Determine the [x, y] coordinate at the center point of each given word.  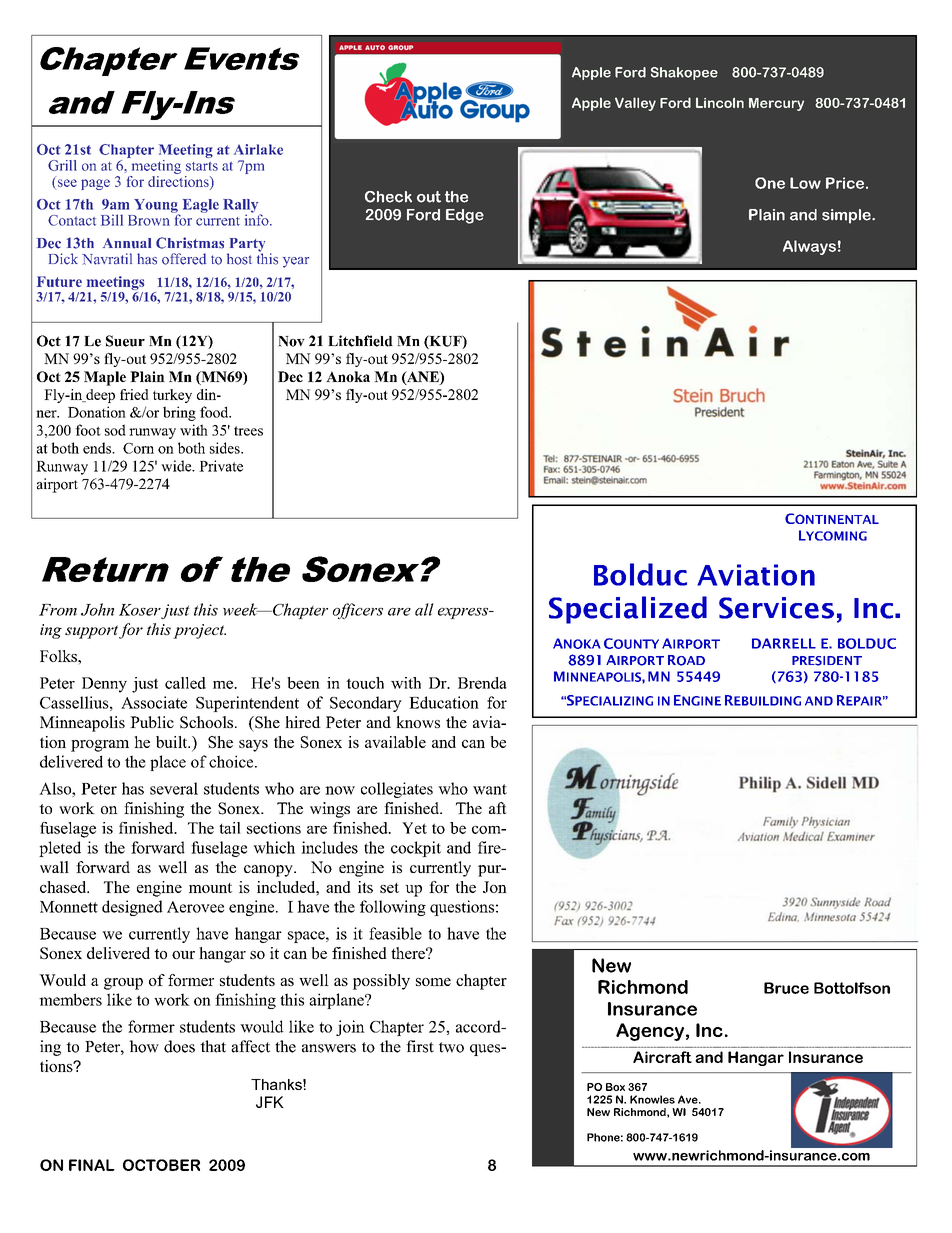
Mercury [776, 104]
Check [388, 197]
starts [202, 166]
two [451, 1047]
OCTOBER [161, 1165]
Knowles [652, 1099]
